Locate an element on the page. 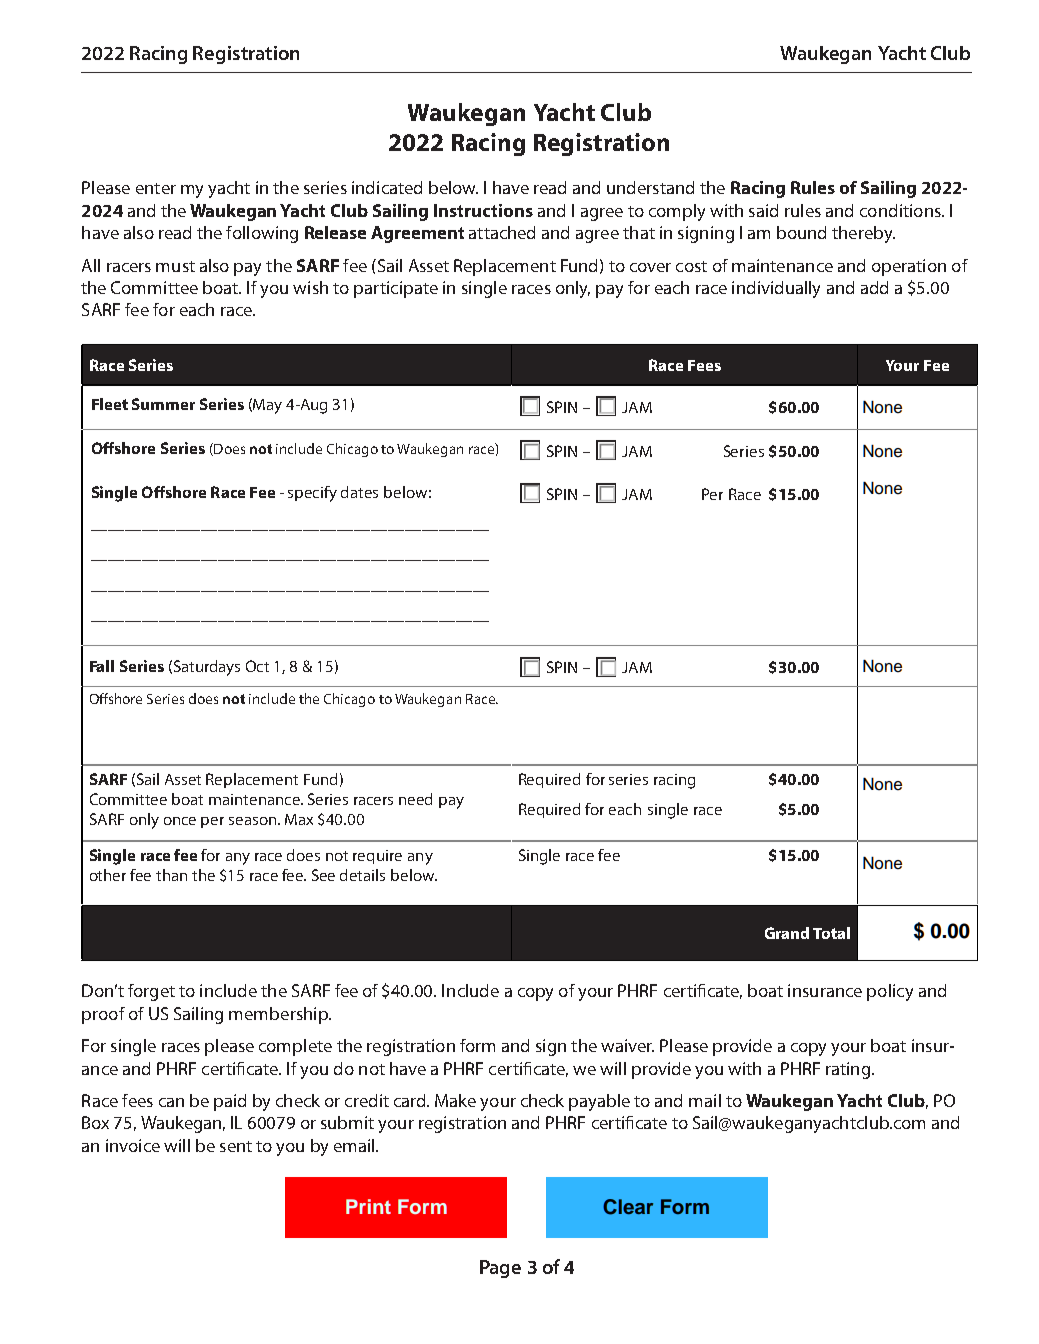  attached is located at coordinates (502, 232).
